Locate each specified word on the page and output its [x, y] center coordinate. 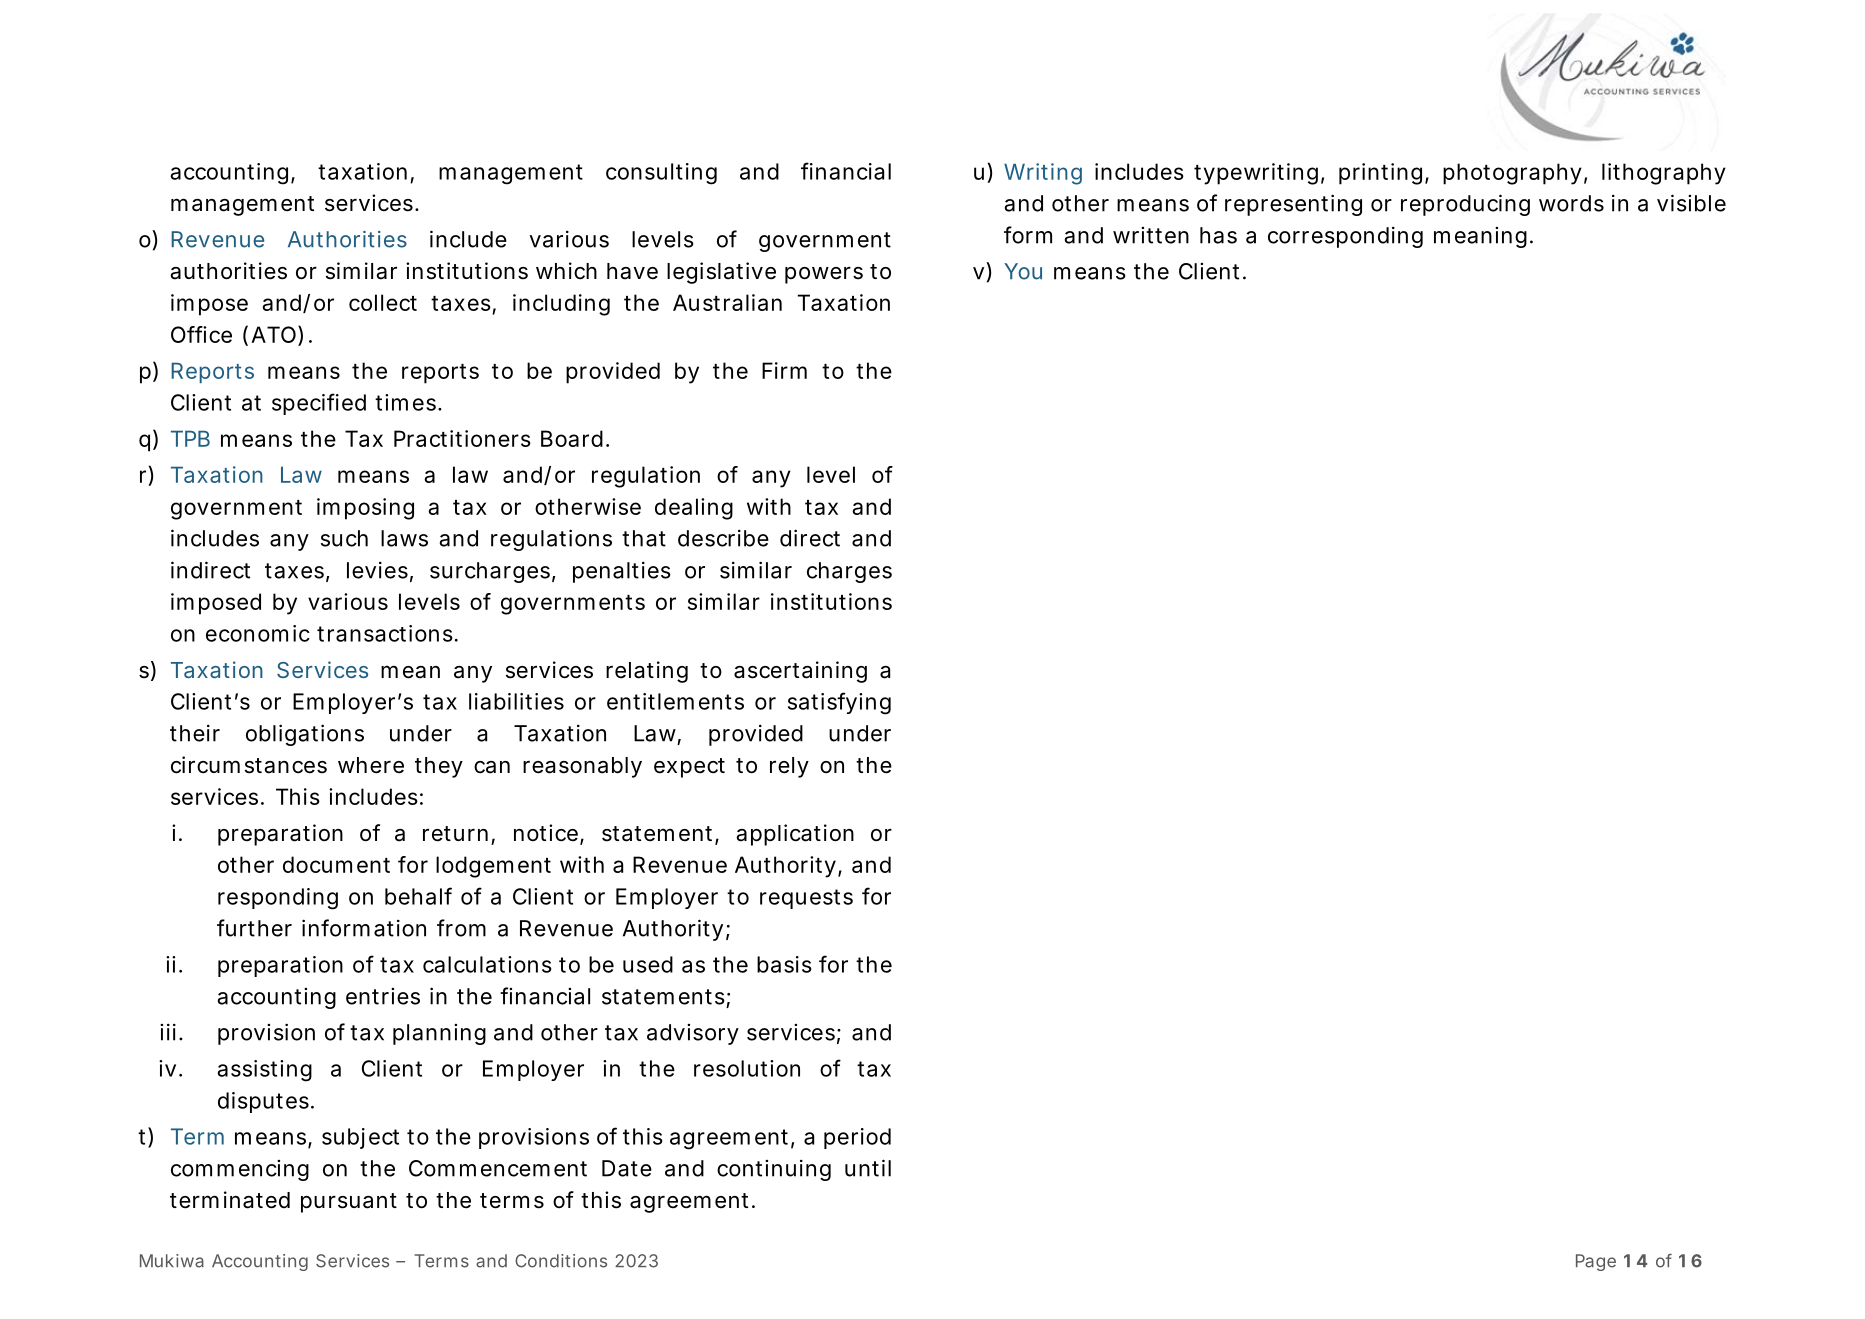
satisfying [839, 703]
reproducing [1465, 205]
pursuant [349, 1203]
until [868, 1168]
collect [383, 302]
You [1023, 271]
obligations [305, 735]
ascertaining [800, 672]
